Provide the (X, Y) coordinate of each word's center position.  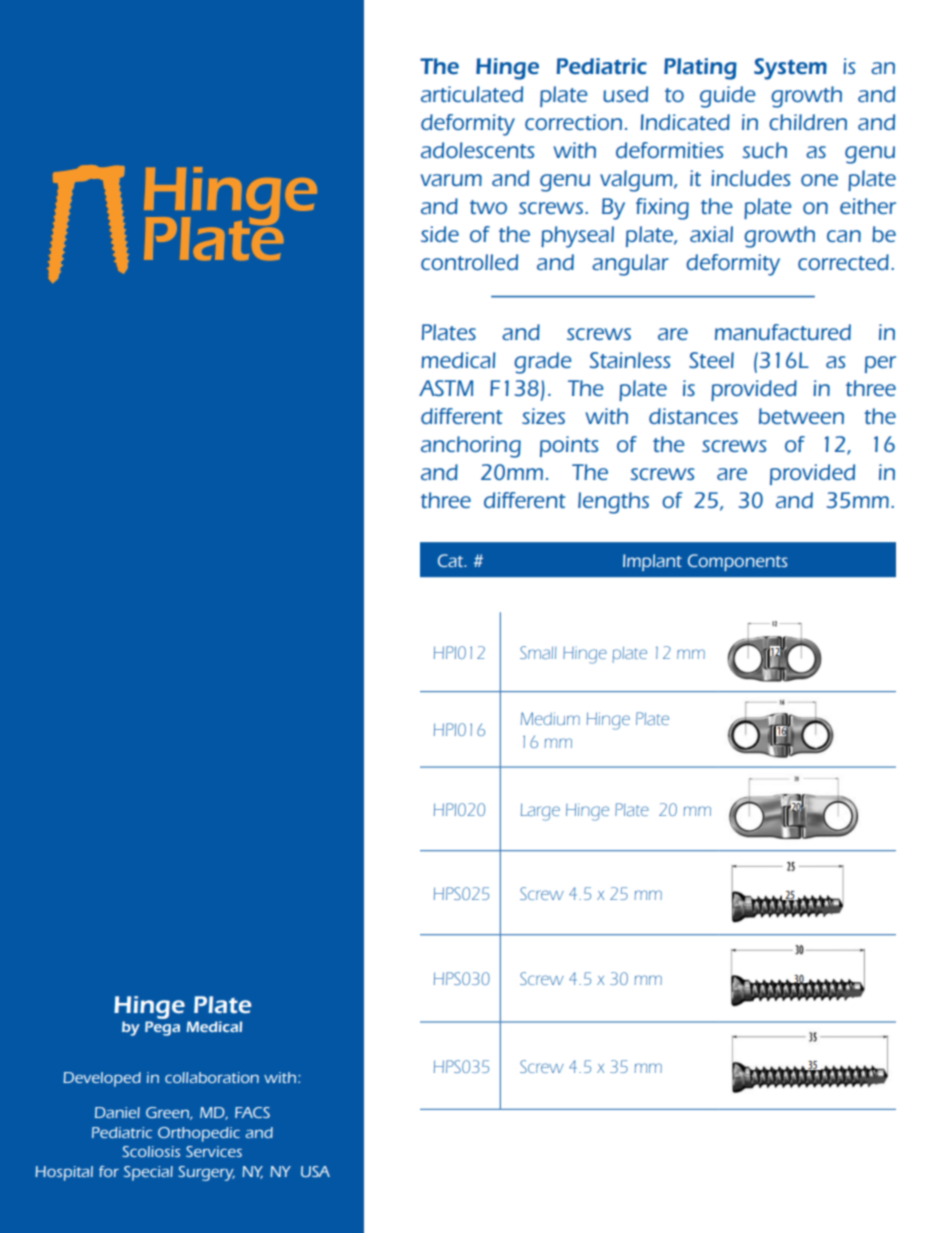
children (808, 122)
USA (315, 1171)
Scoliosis (151, 1151)
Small (538, 652)
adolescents (478, 150)
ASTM (446, 388)
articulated (472, 94)
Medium (550, 718)
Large (540, 812)
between (801, 416)
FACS (252, 1112)
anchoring (471, 447)
